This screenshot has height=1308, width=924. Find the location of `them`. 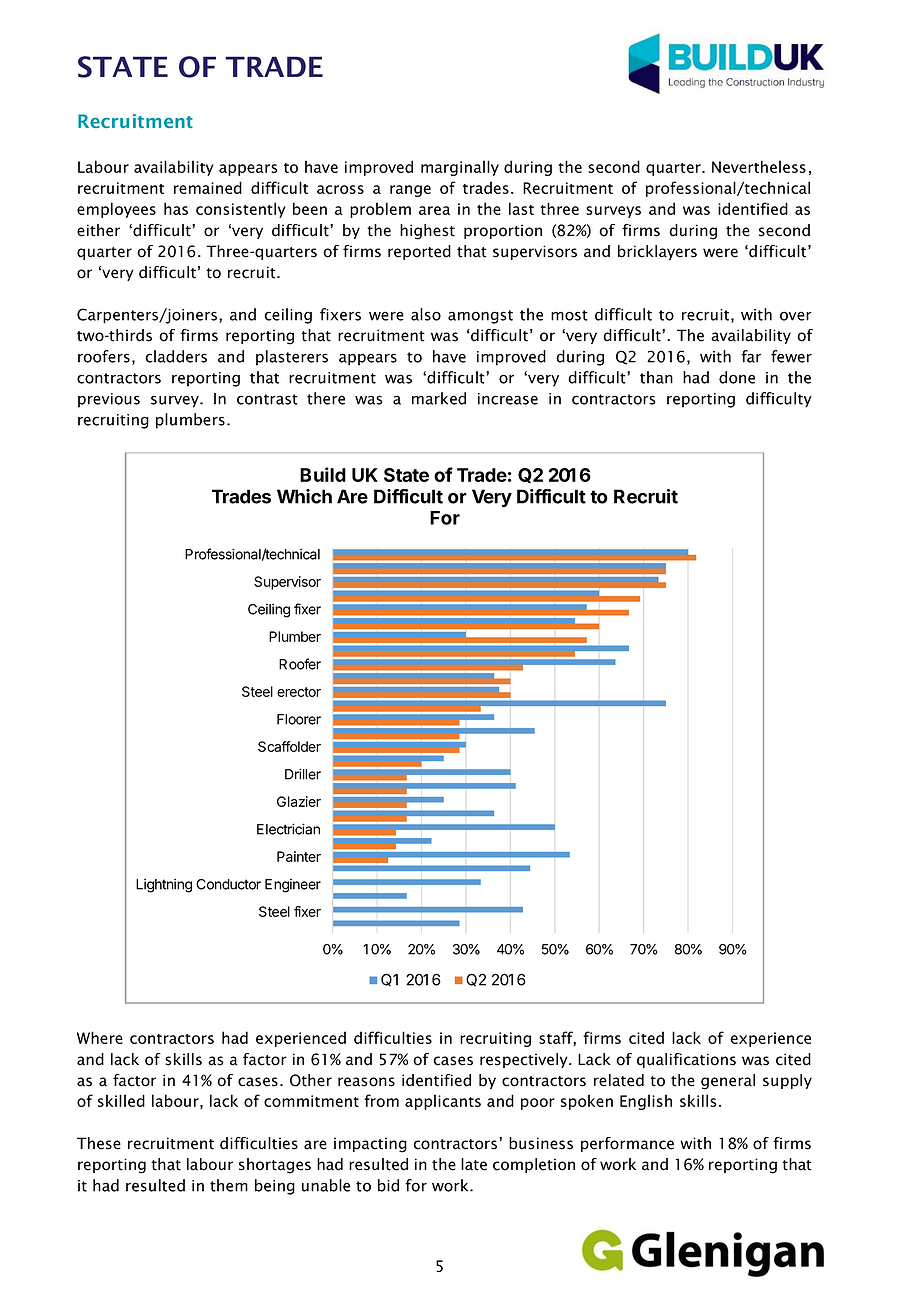

them is located at coordinates (229, 1185).
